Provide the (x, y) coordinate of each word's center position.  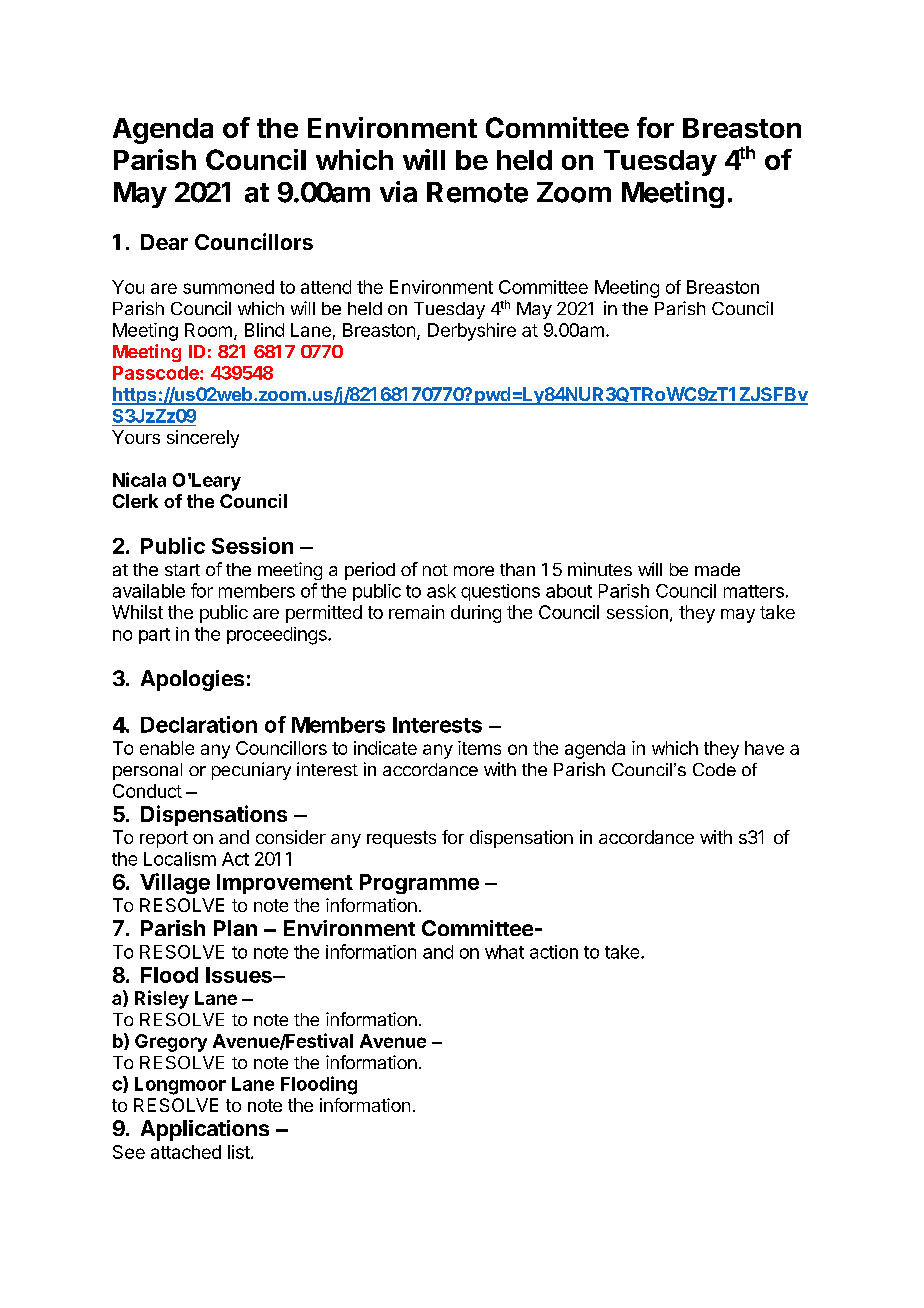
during (476, 614)
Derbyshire (472, 332)
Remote (477, 192)
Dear (164, 242)
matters (754, 591)
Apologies (192, 680)
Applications (205, 1130)
